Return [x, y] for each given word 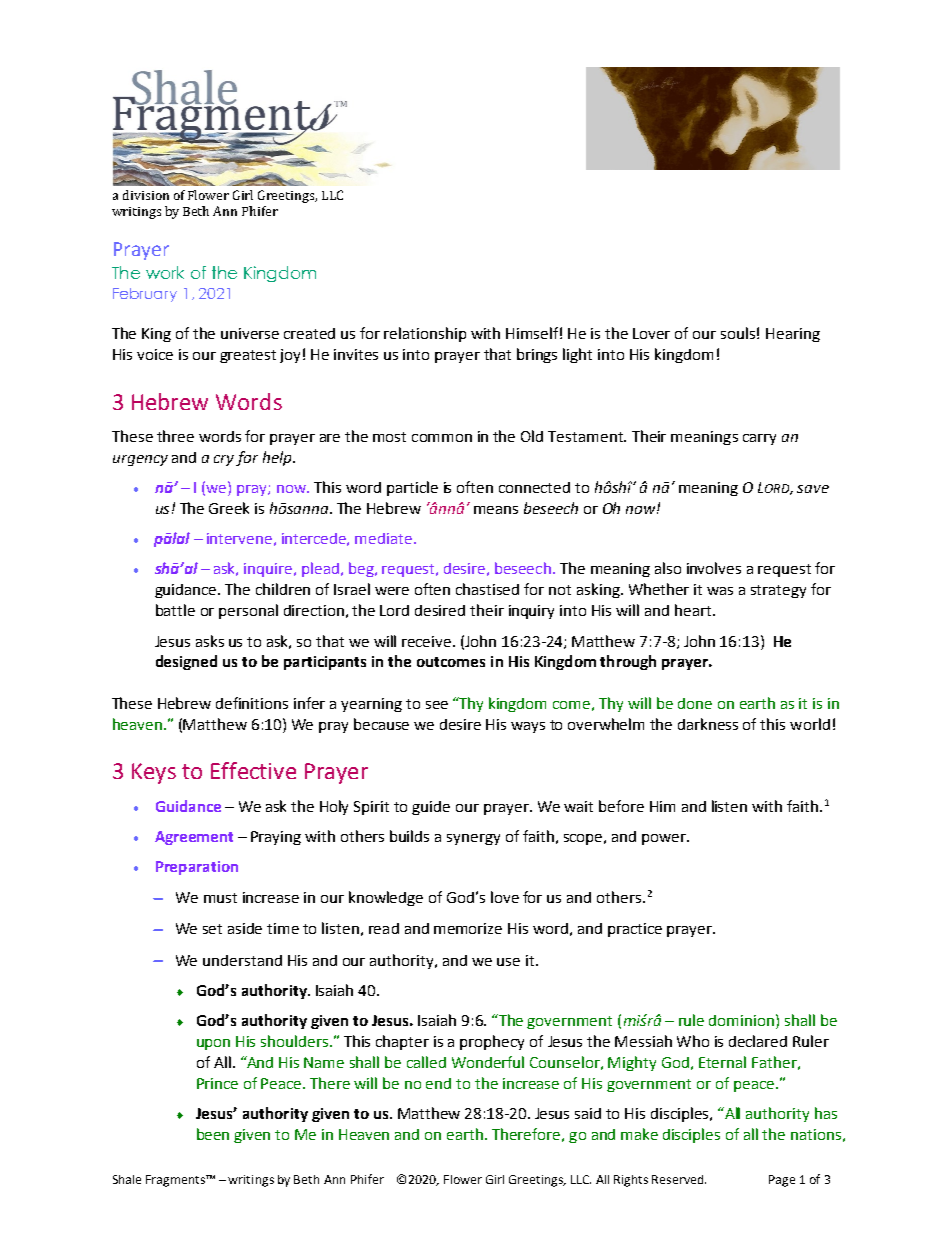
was [720, 591]
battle [175, 610]
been [213, 1134]
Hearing [793, 335]
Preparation [197, 868]
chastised [487, 589]
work [165, 272]
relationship [425, 334]
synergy [473, 839]
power [665, 839]
